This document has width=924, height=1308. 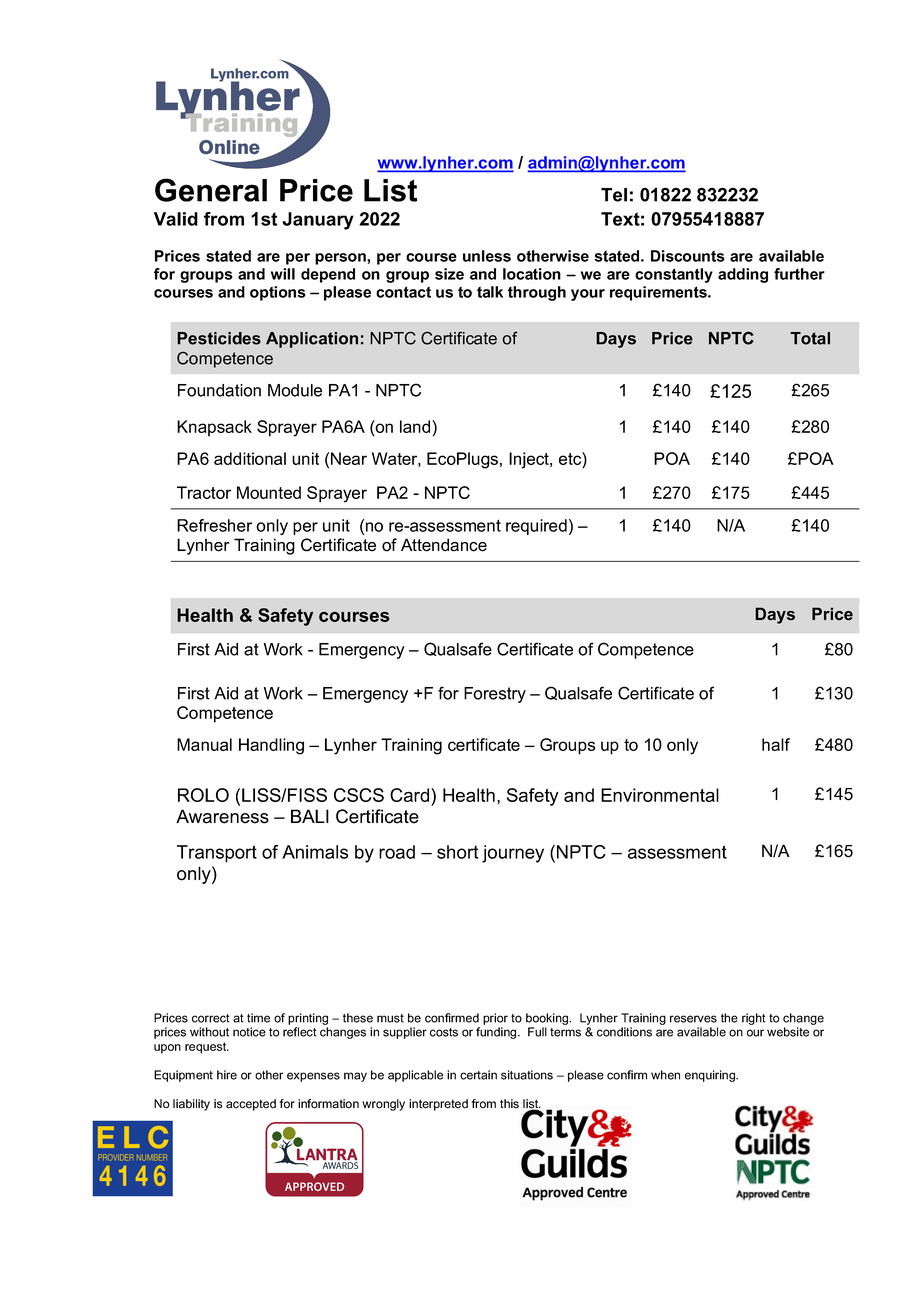 I want to click on required, so click(x=536, y=527).
